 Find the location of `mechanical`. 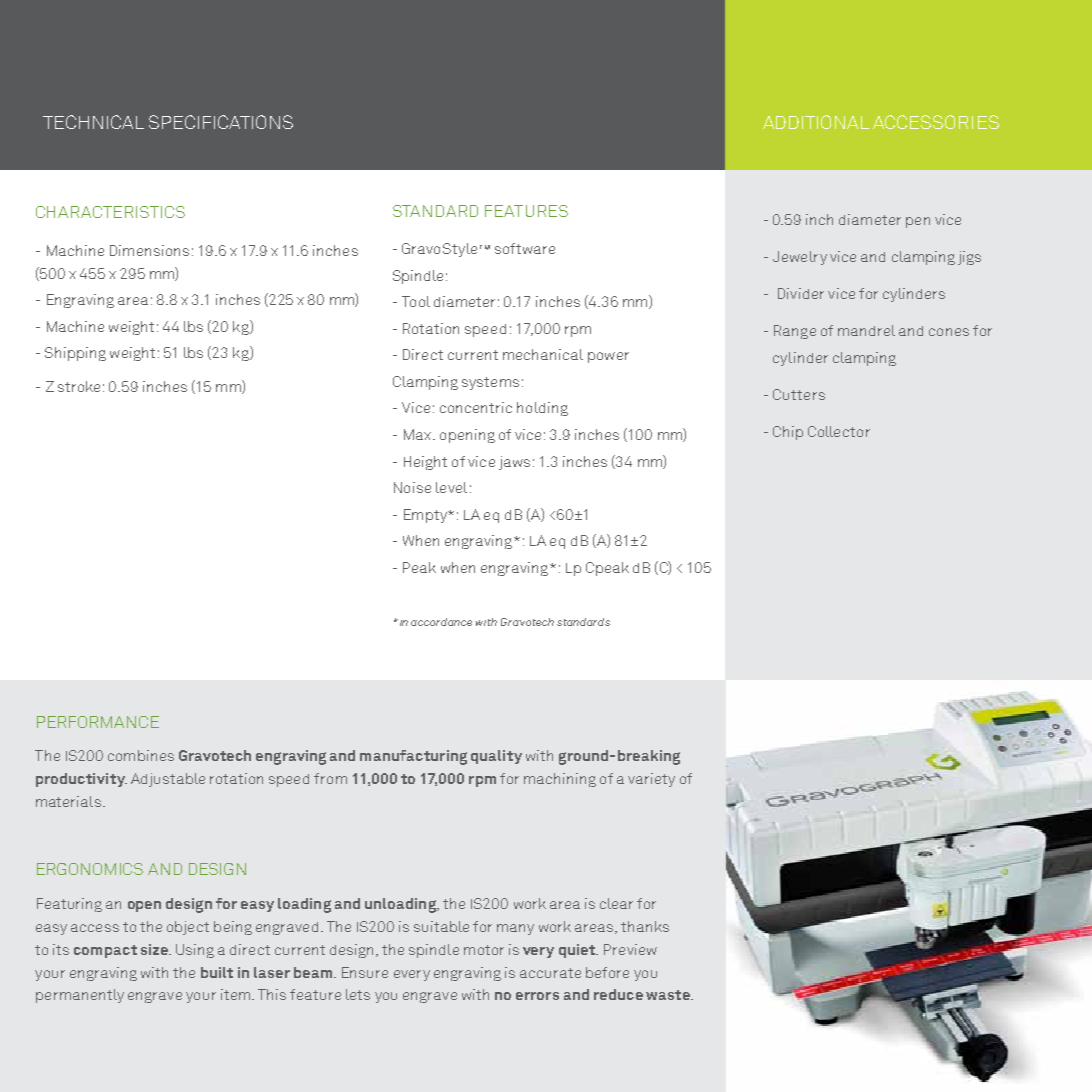

mechanical is located at coordinates (543, 354).
